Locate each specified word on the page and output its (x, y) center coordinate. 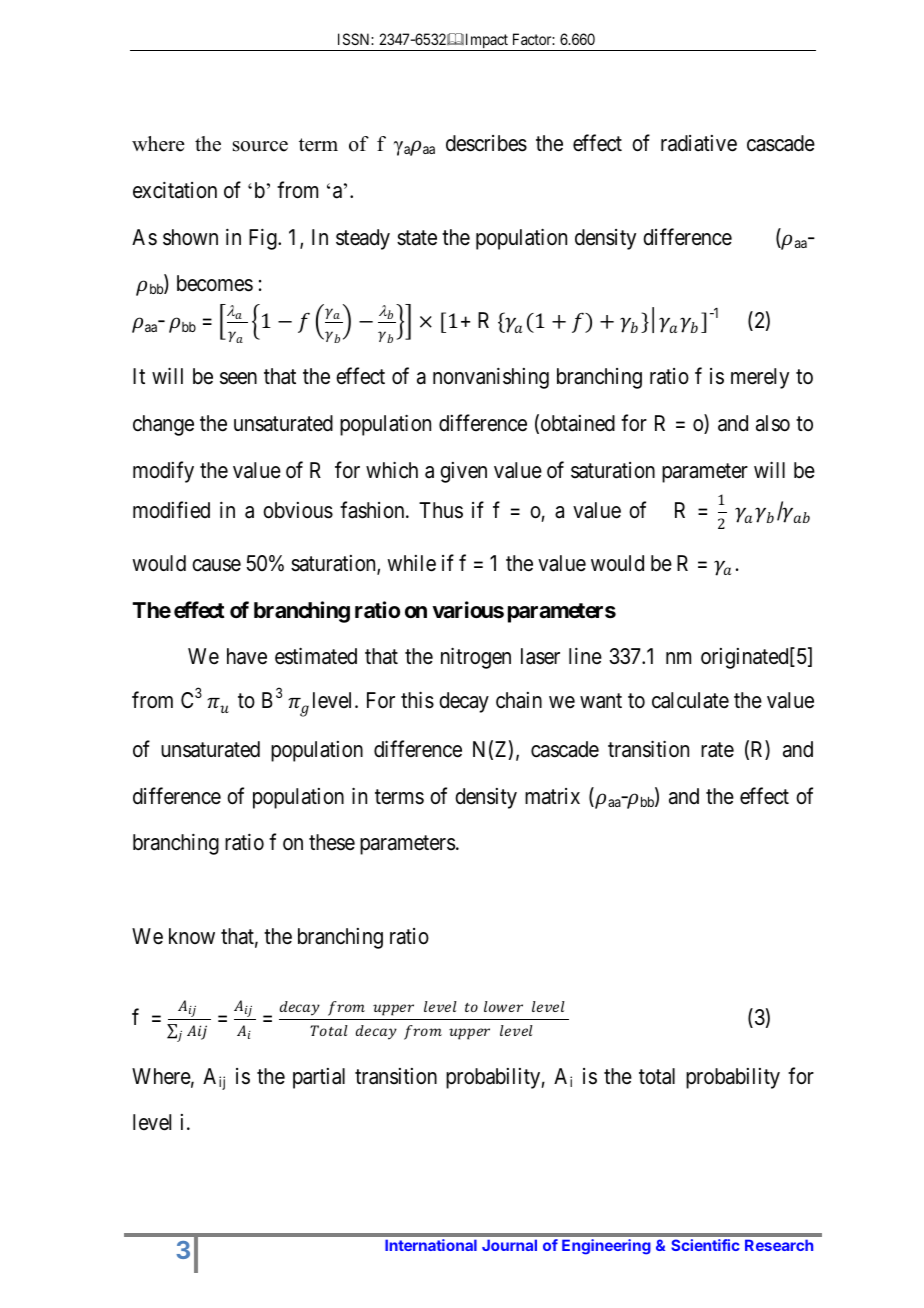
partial (319, 1078)
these (332, 842)
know (192, 936)
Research (779, 1245)
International (431, 1245)
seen (238, 378)
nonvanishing (491, 378)
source (260, 146)
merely (760, 378)
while (411, 563)
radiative (699, 143)
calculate (690, 700)
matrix (552, 796)
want (601, 701)
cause (216, 565)
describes (486, 143)
